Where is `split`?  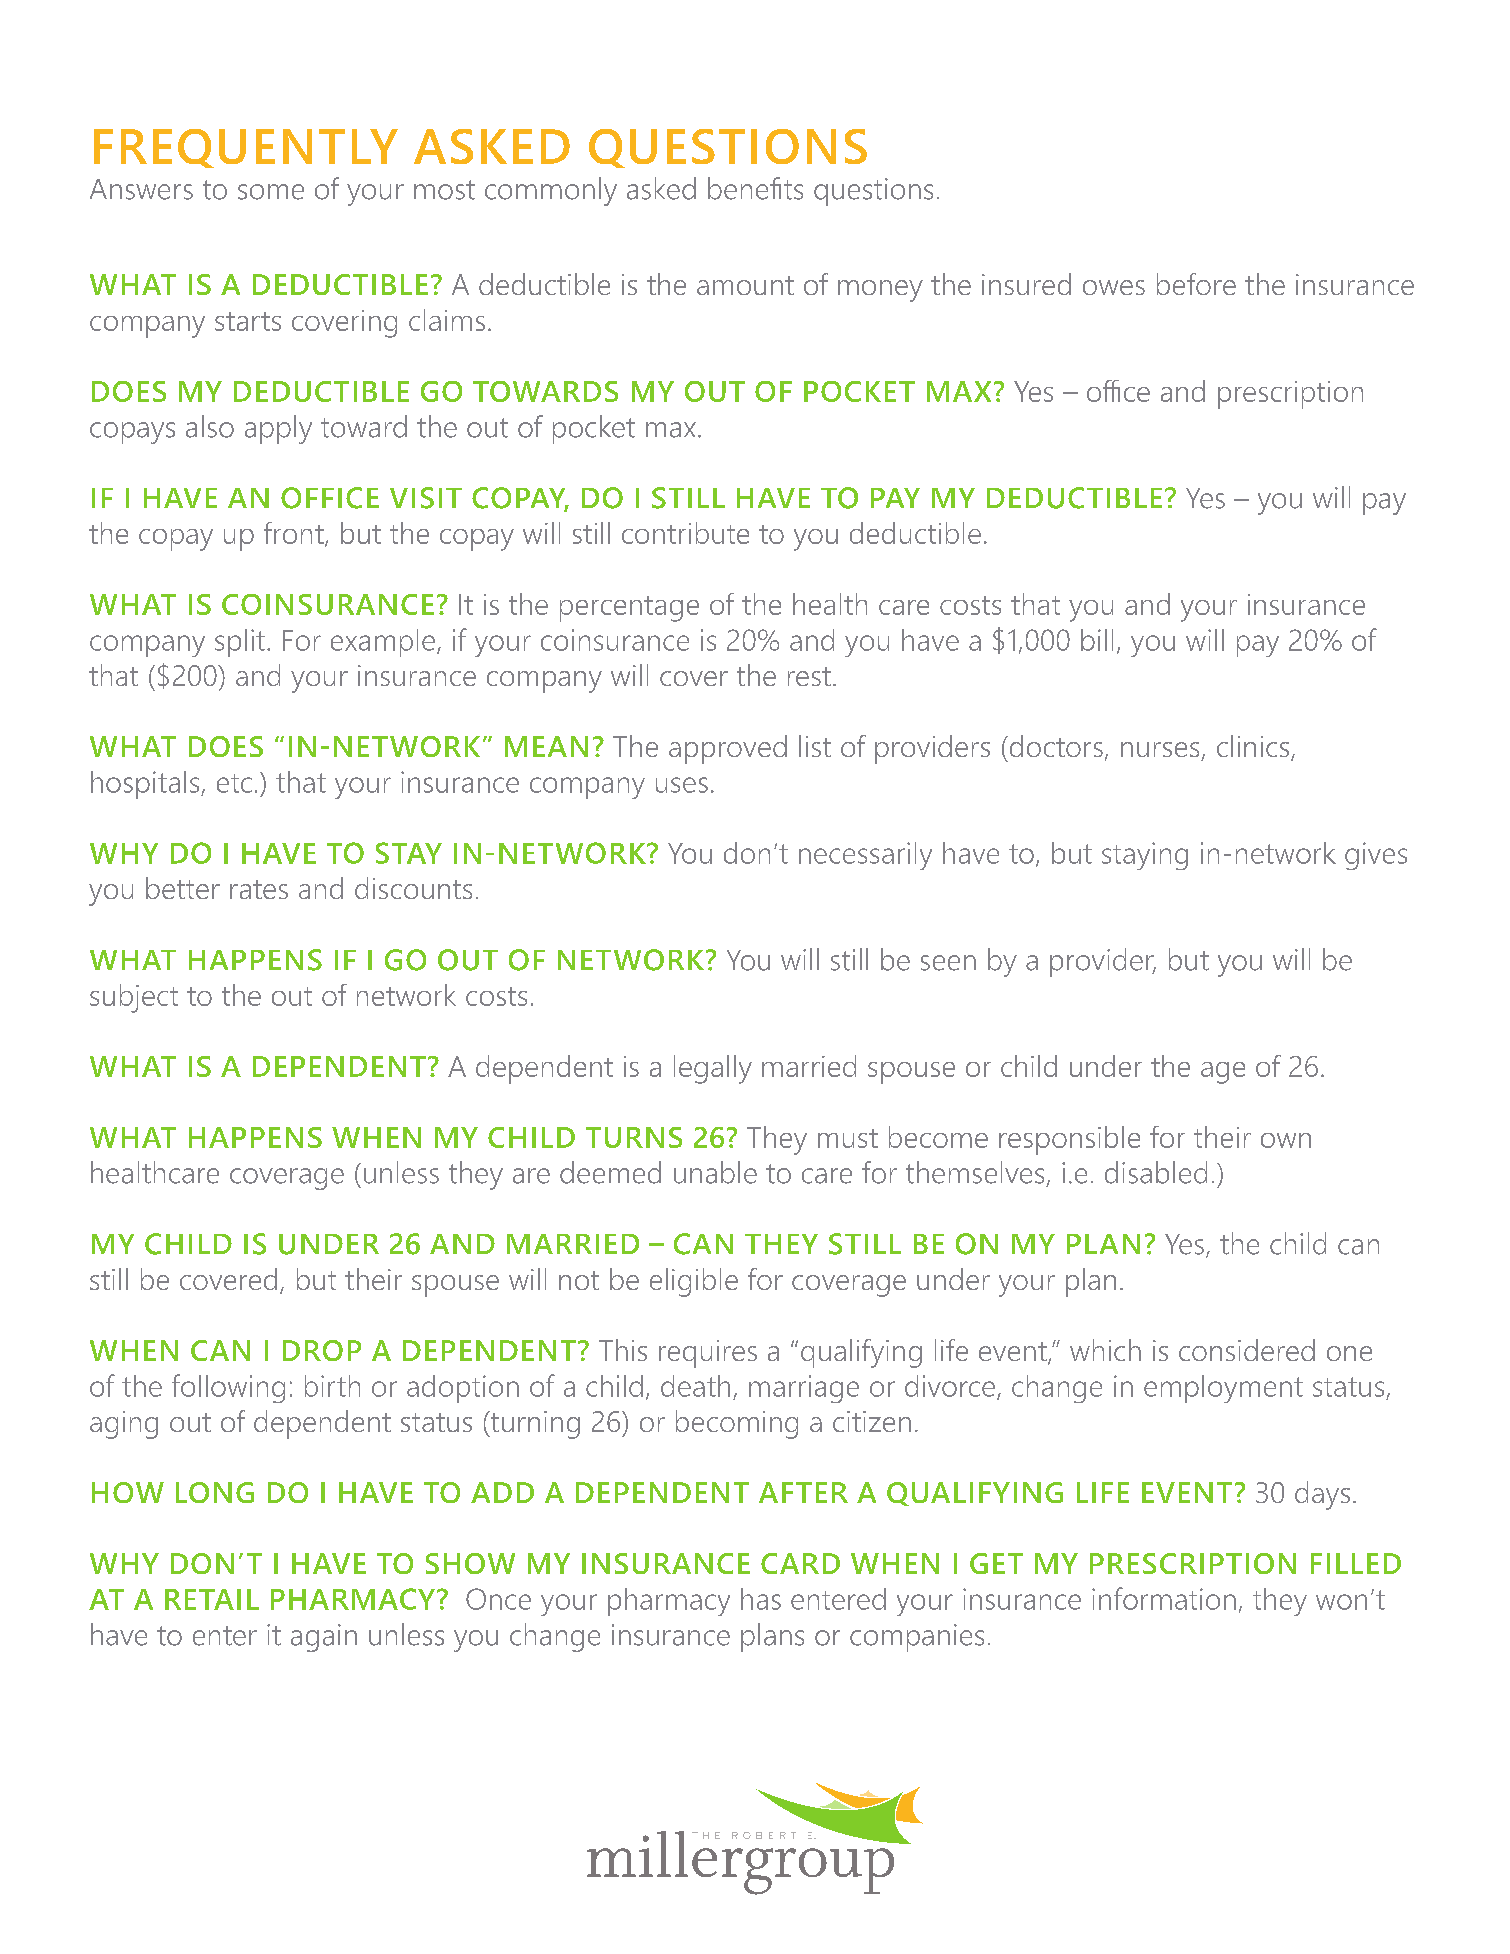
split is located at coordinates (240, 643).
